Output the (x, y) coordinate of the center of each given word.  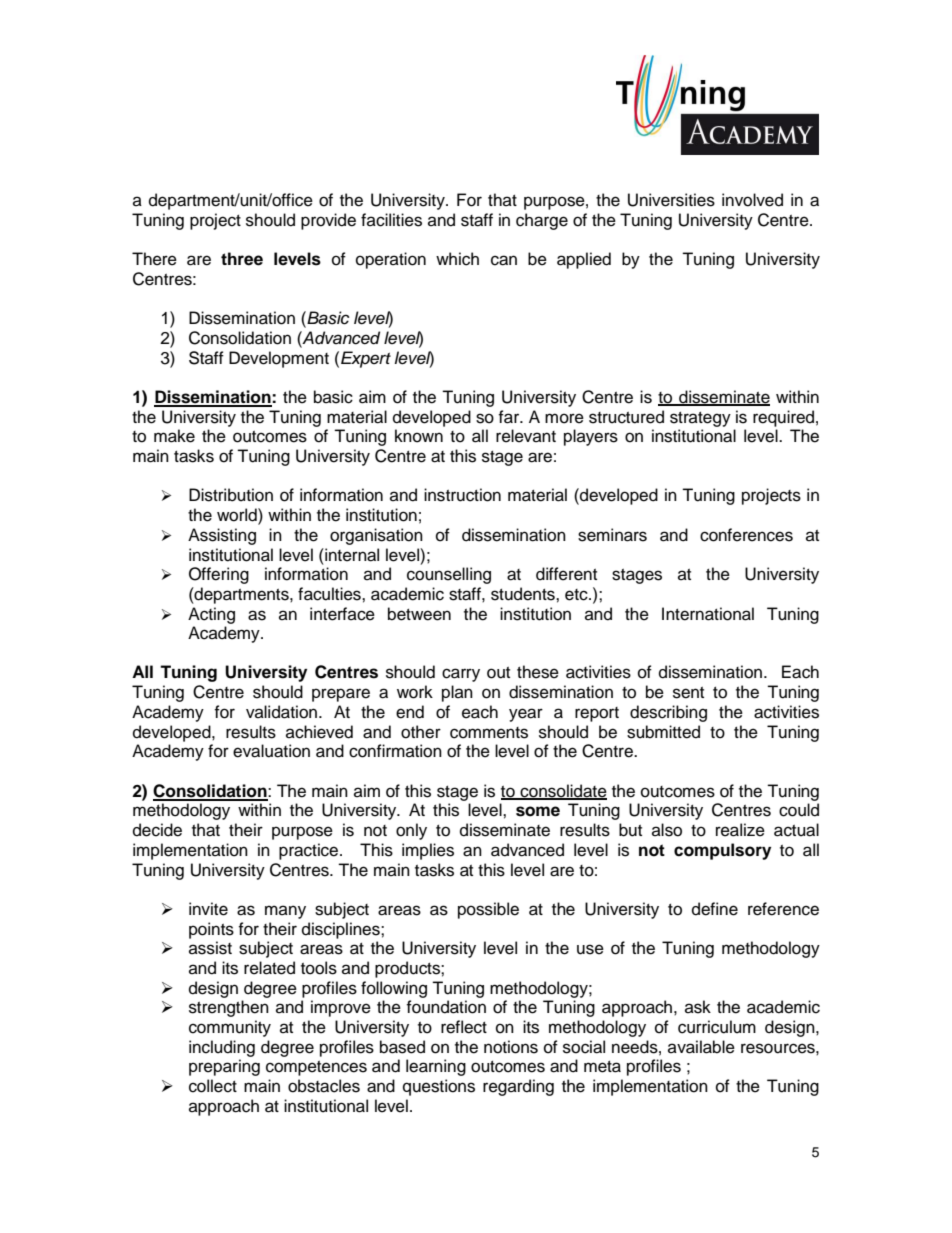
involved (752, 200)
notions (511, 1047)
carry (461, 675)
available (701, 1047)
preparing (224, 1067)
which (457, 259)
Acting (211, 615)
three (242, 259)
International (708, 614)
